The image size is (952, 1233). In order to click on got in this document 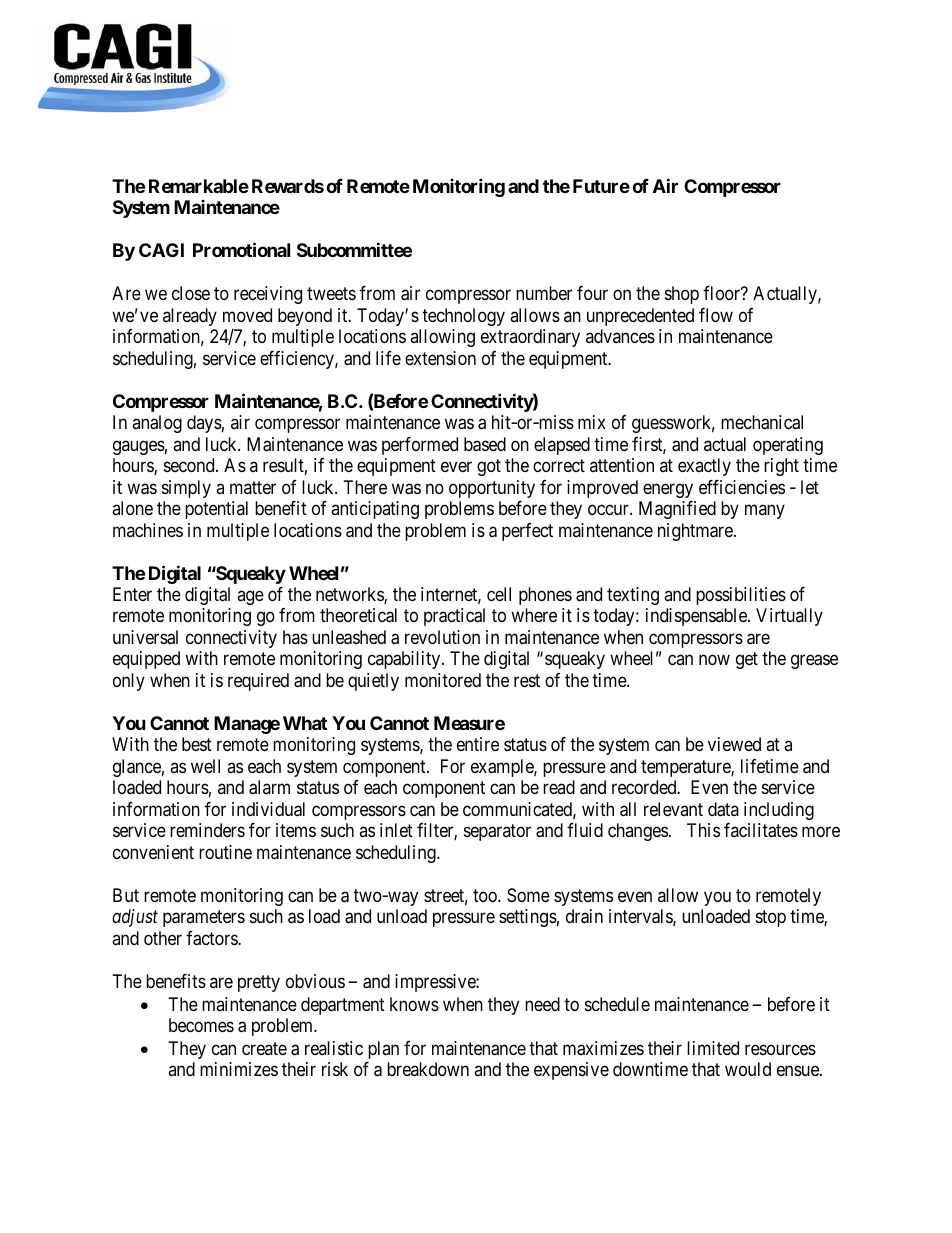, I will do `click(489, 467)`.
